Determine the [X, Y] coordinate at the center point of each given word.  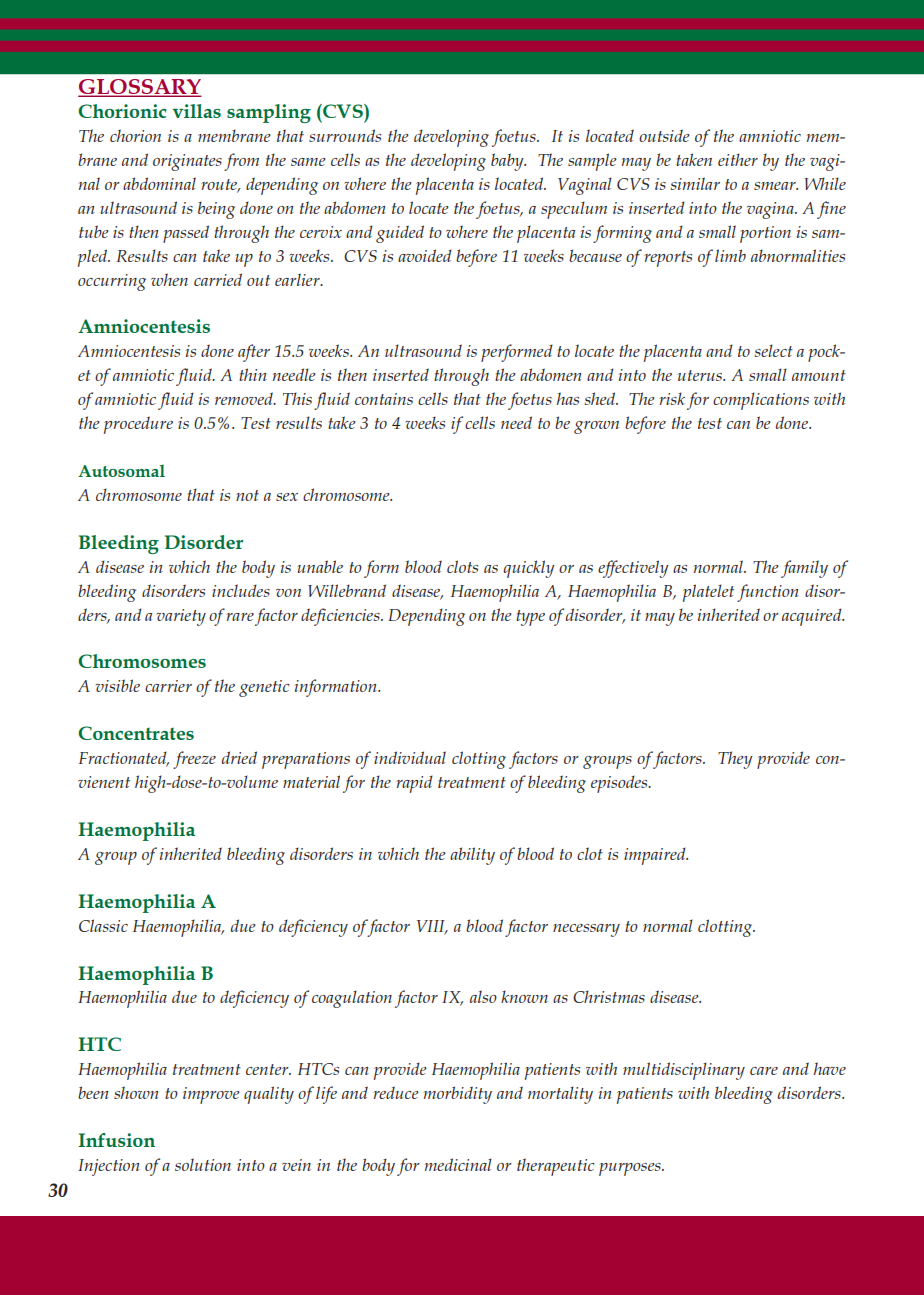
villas [196, 111]
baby [508, 162]
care [764, 1071]
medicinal [458, 1164]
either [738, 159]
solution [203, 1164]
